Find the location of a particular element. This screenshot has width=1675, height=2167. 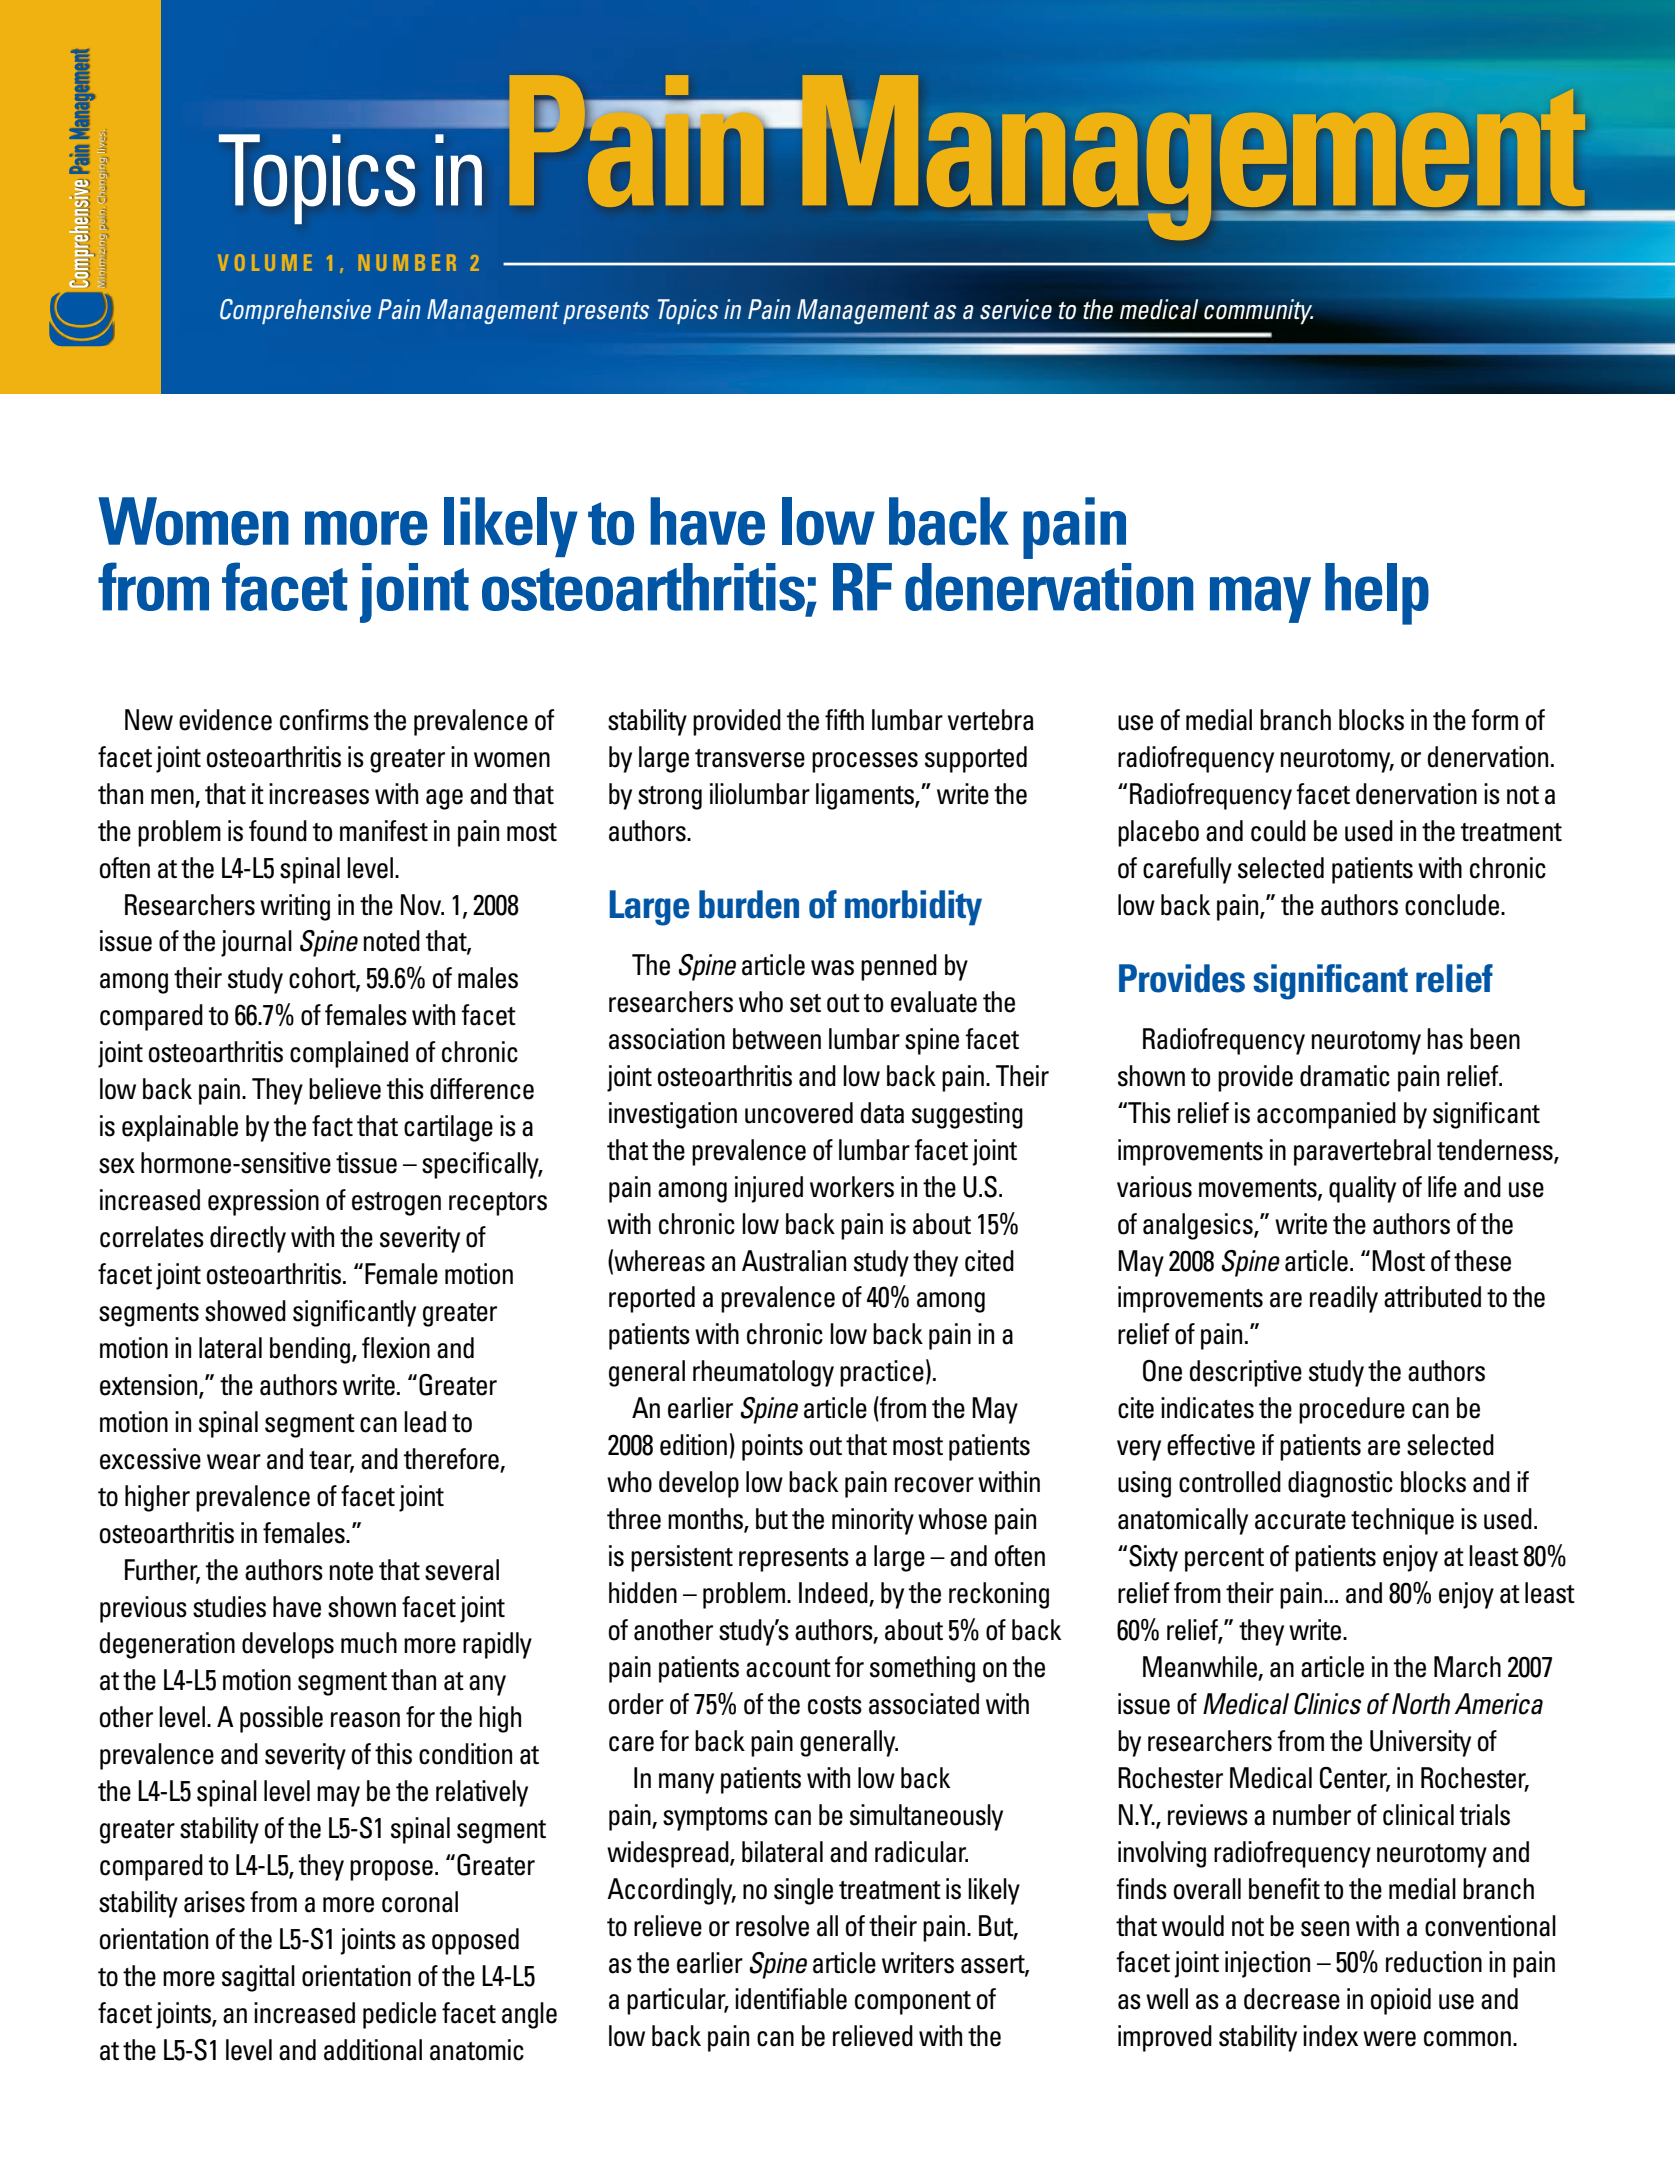

has is located at coordinates (1445, 1039).
